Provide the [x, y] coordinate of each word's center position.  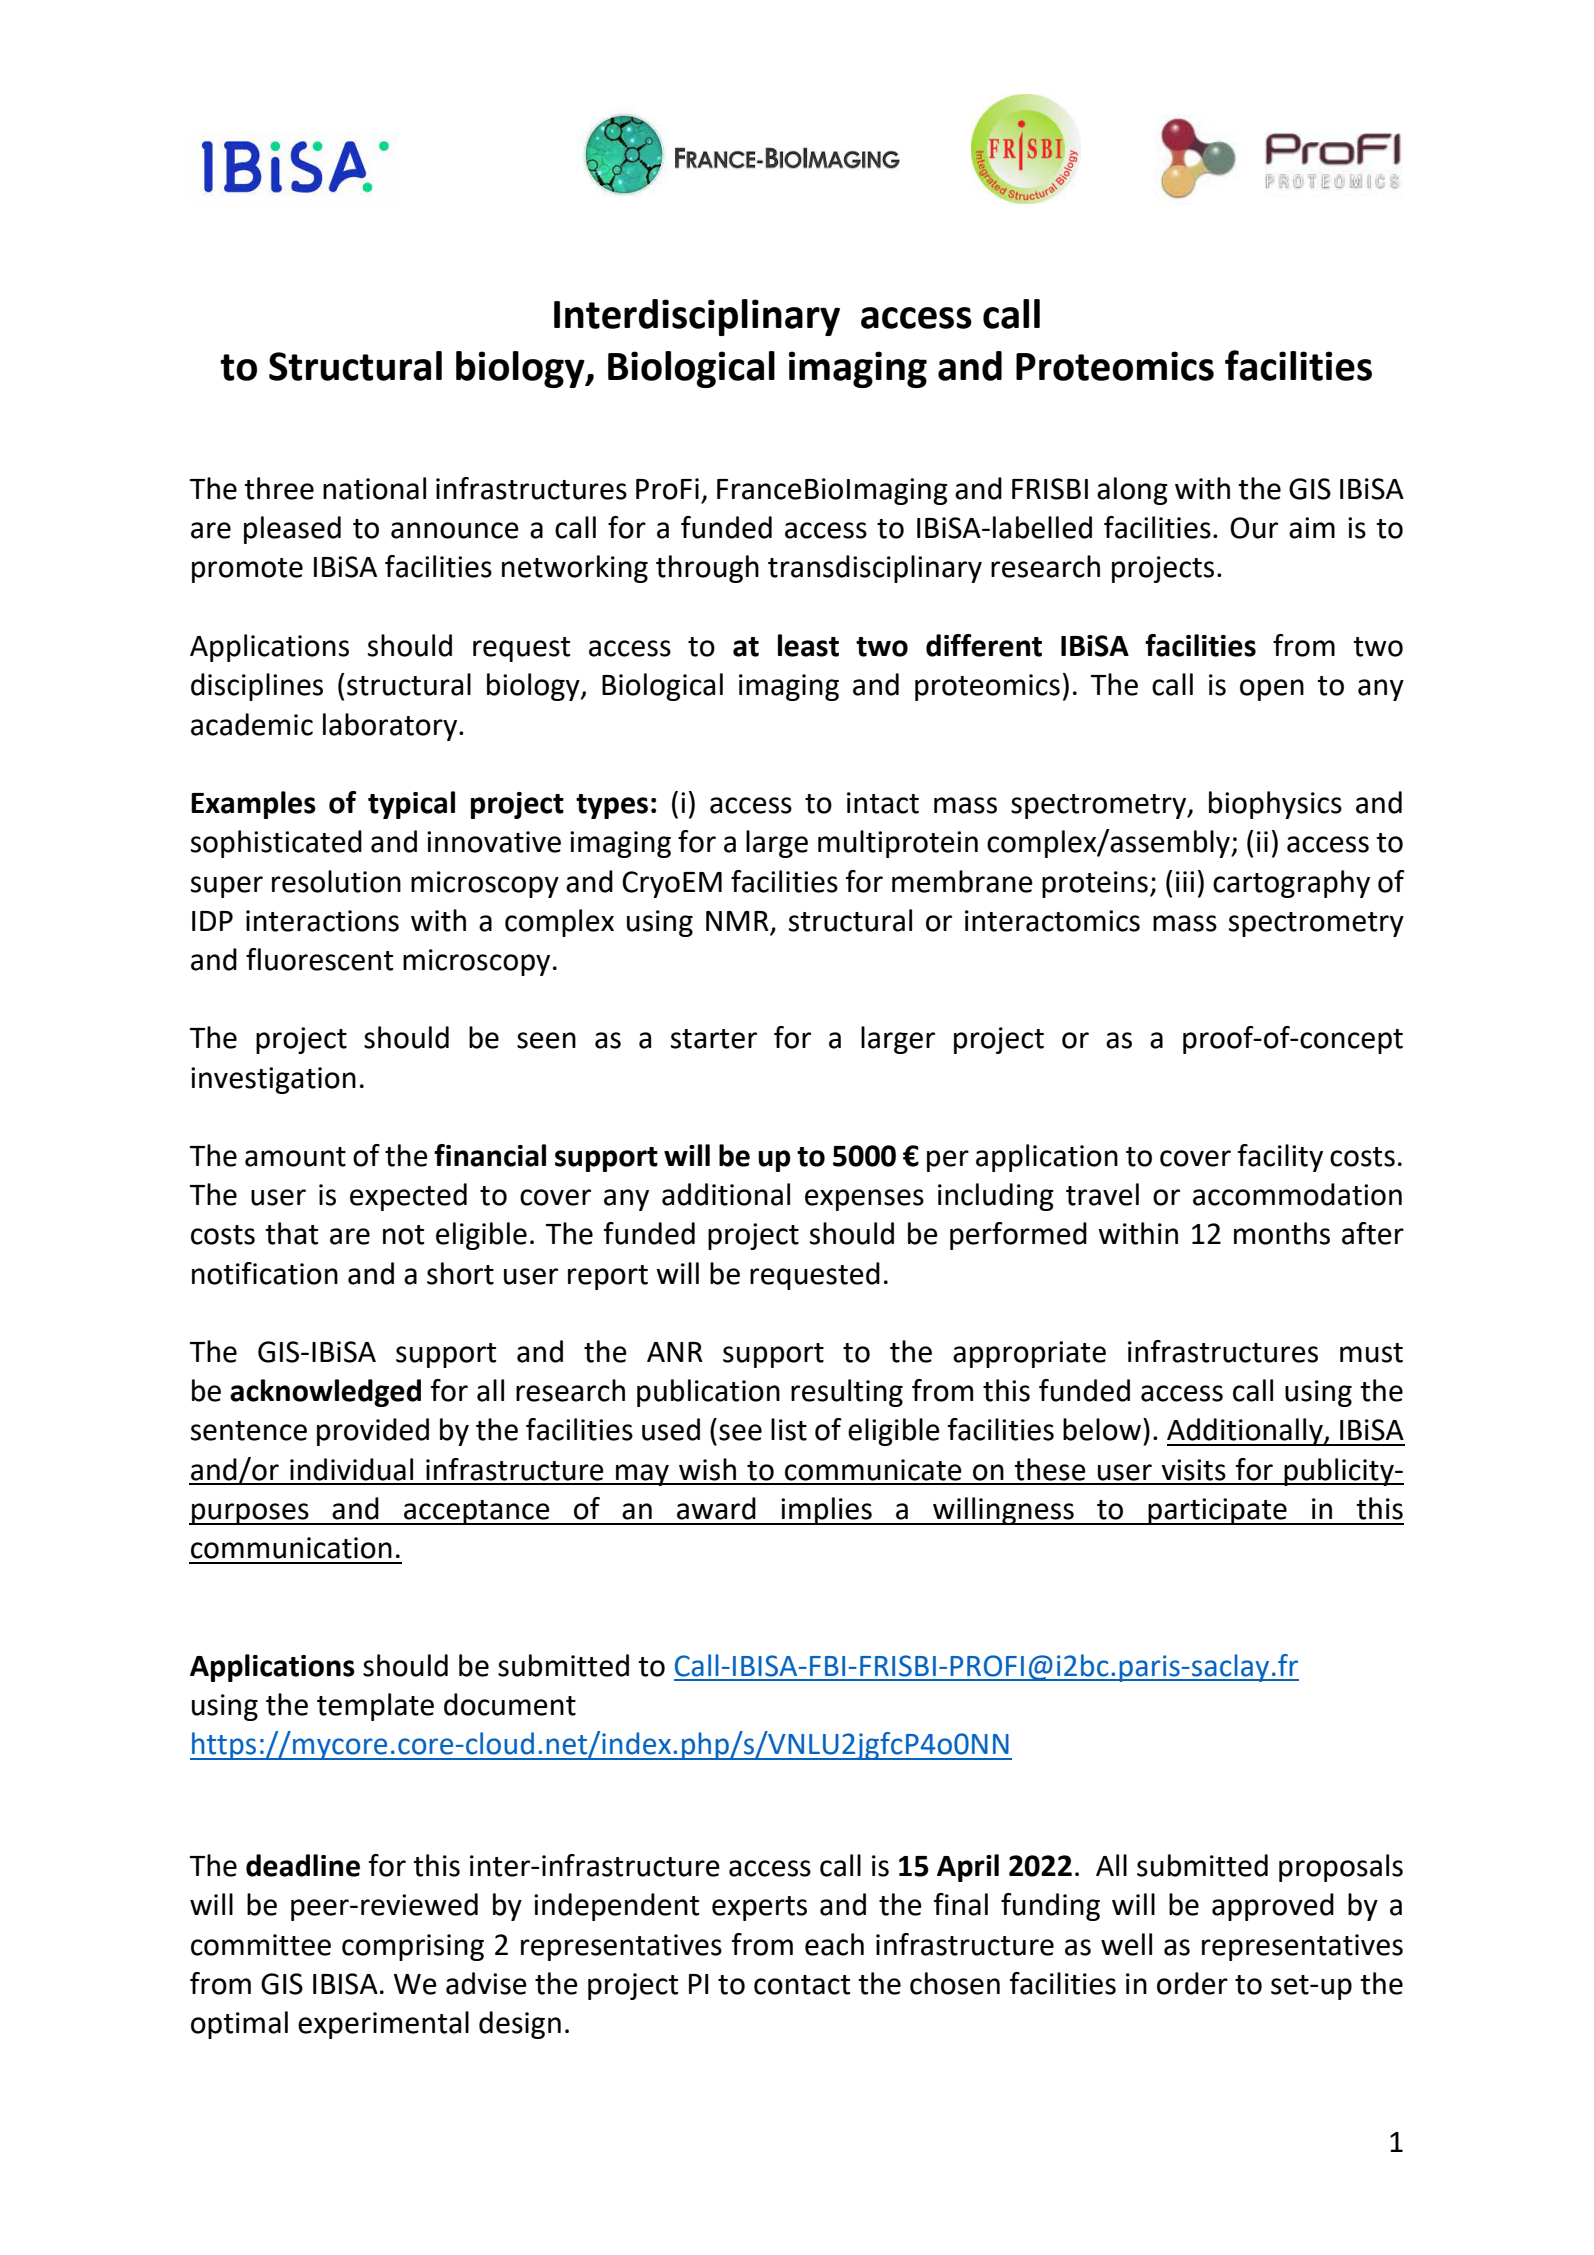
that [291, 1233]
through [707, 569]
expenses [864, 1200]
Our [1254, 528]
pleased [292, 530]
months [1282, 1233]
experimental [383, 2025]
